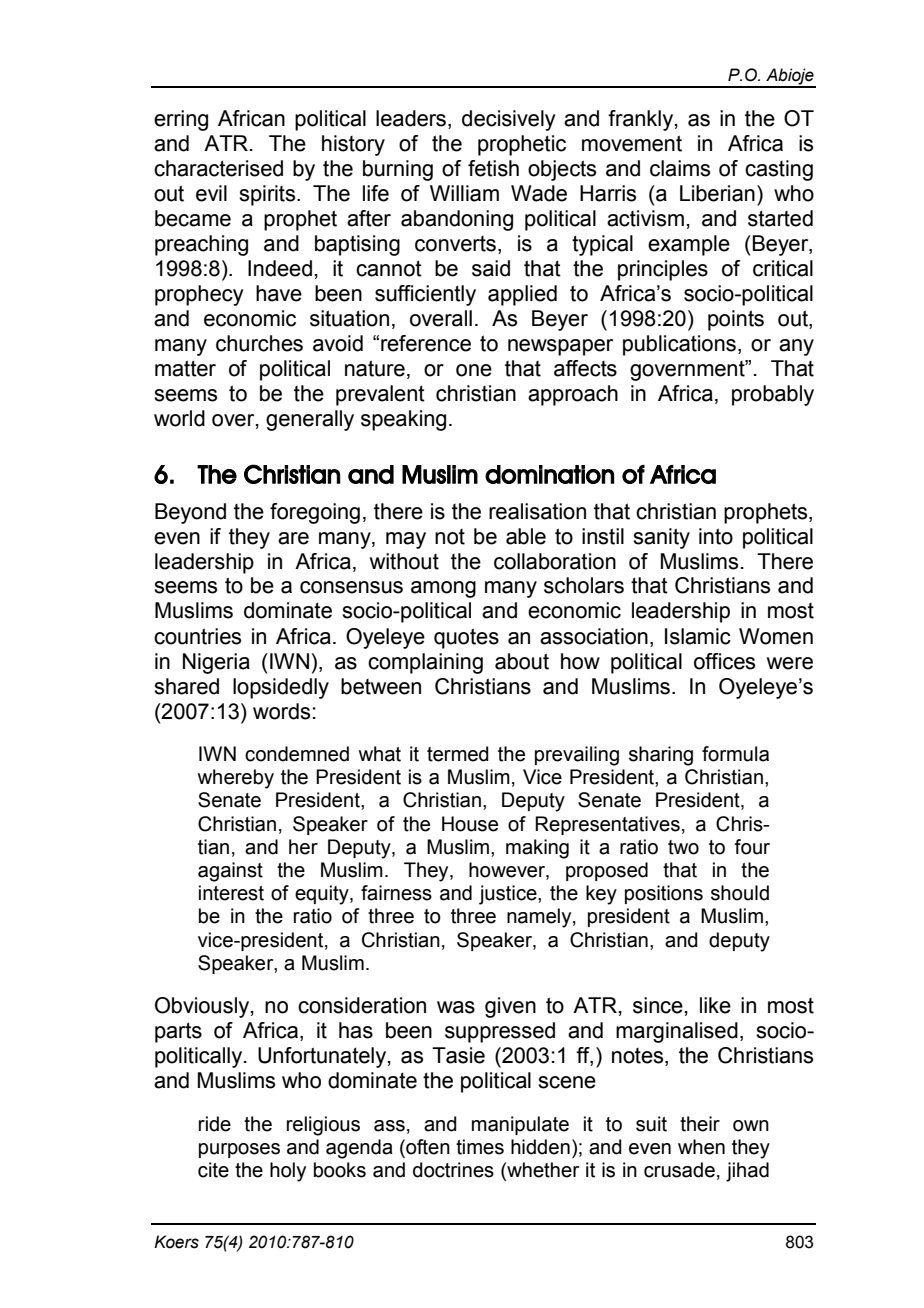 Image resolution: width=924 pixels, height=1308 pixels. What do you see at coordinates (724, 661) in the image?
I see `offices` at bounding box center [724, 661].
